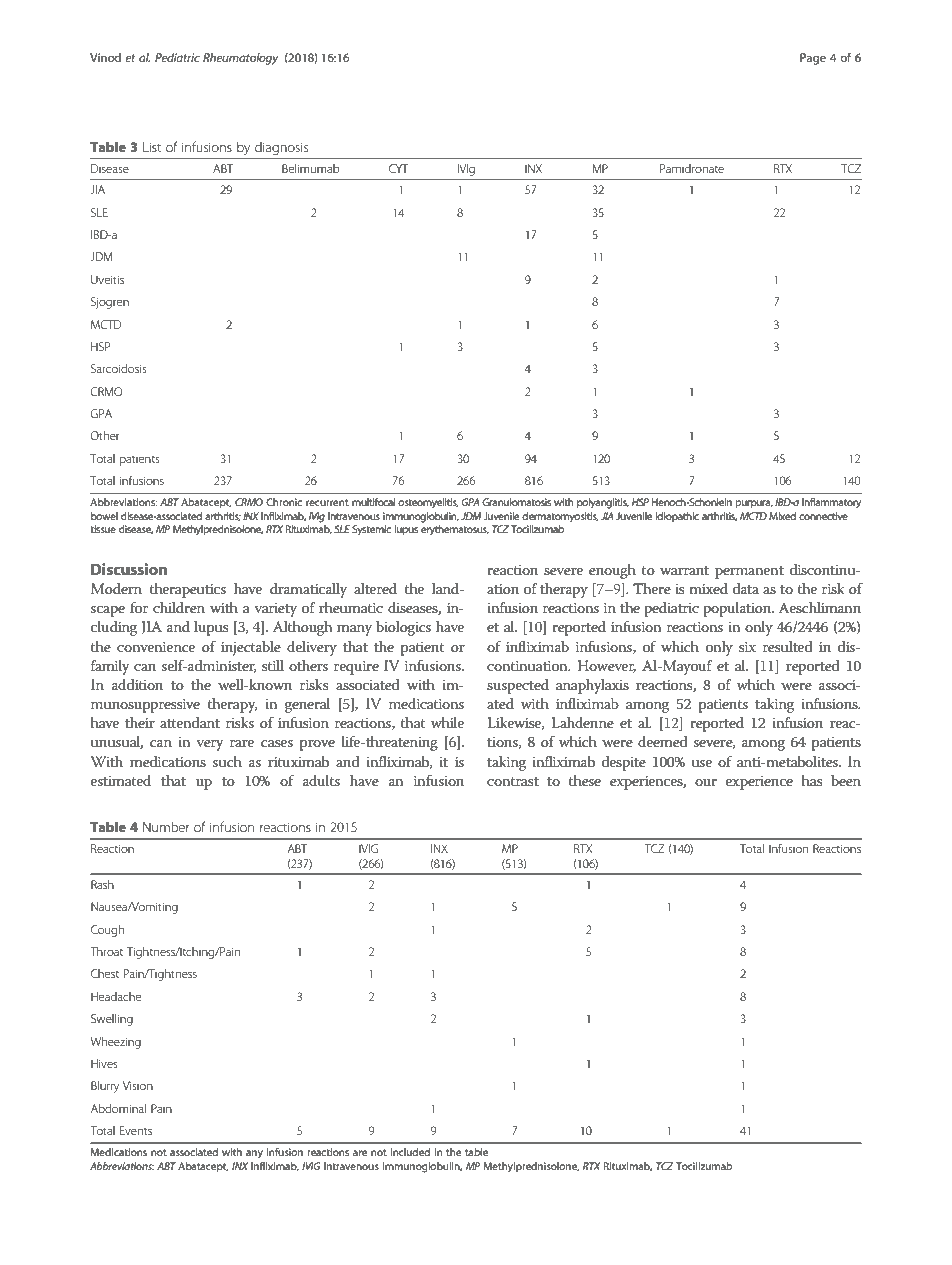 The height and width of the screenshot is (1265, 952). What do you see at coordinates (516, 502) in the screenshot?
I see `Granulomatosis` at bounding box center [516, 502].
